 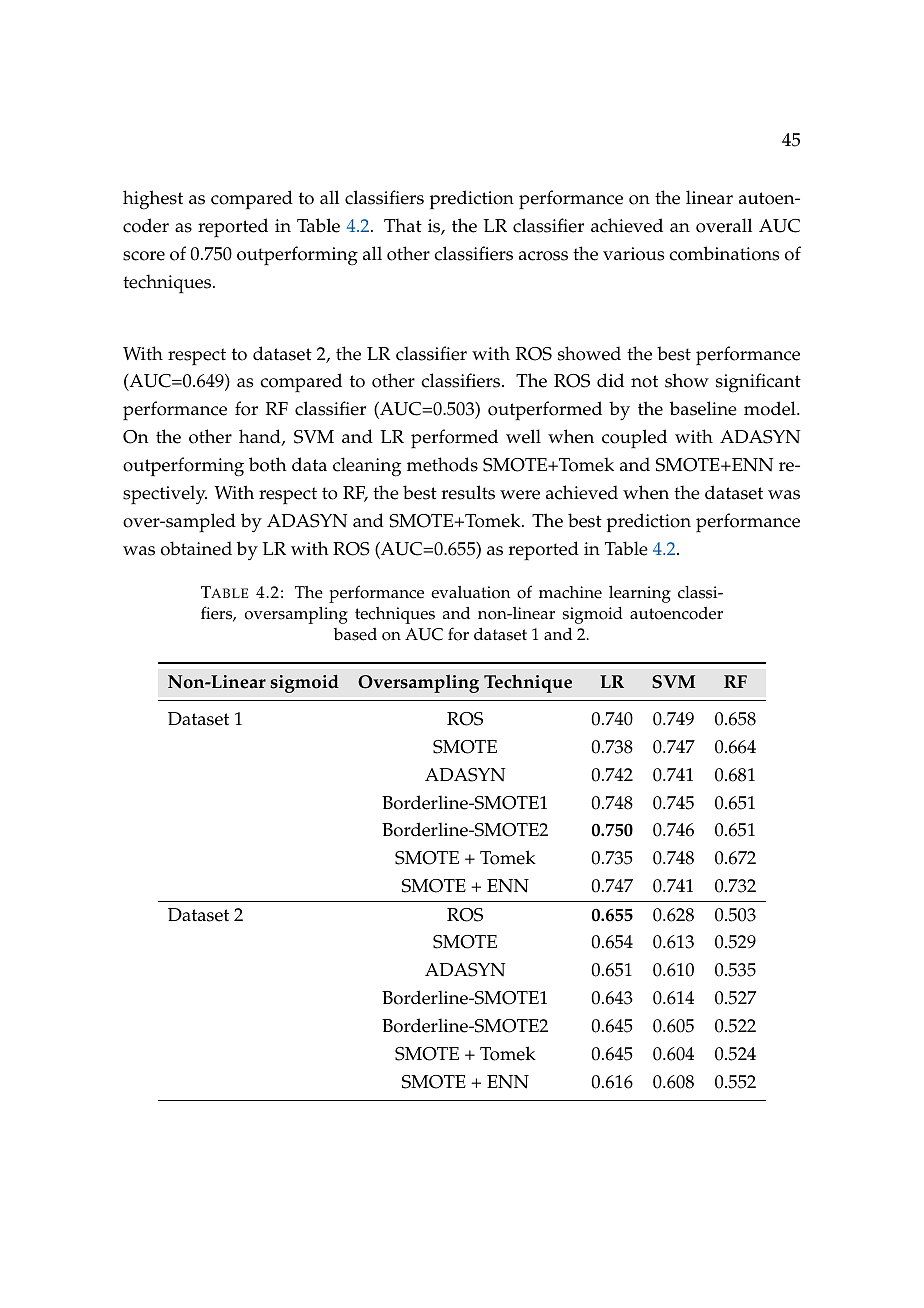 I want to click on combinations, so click(x=724, y=253).
